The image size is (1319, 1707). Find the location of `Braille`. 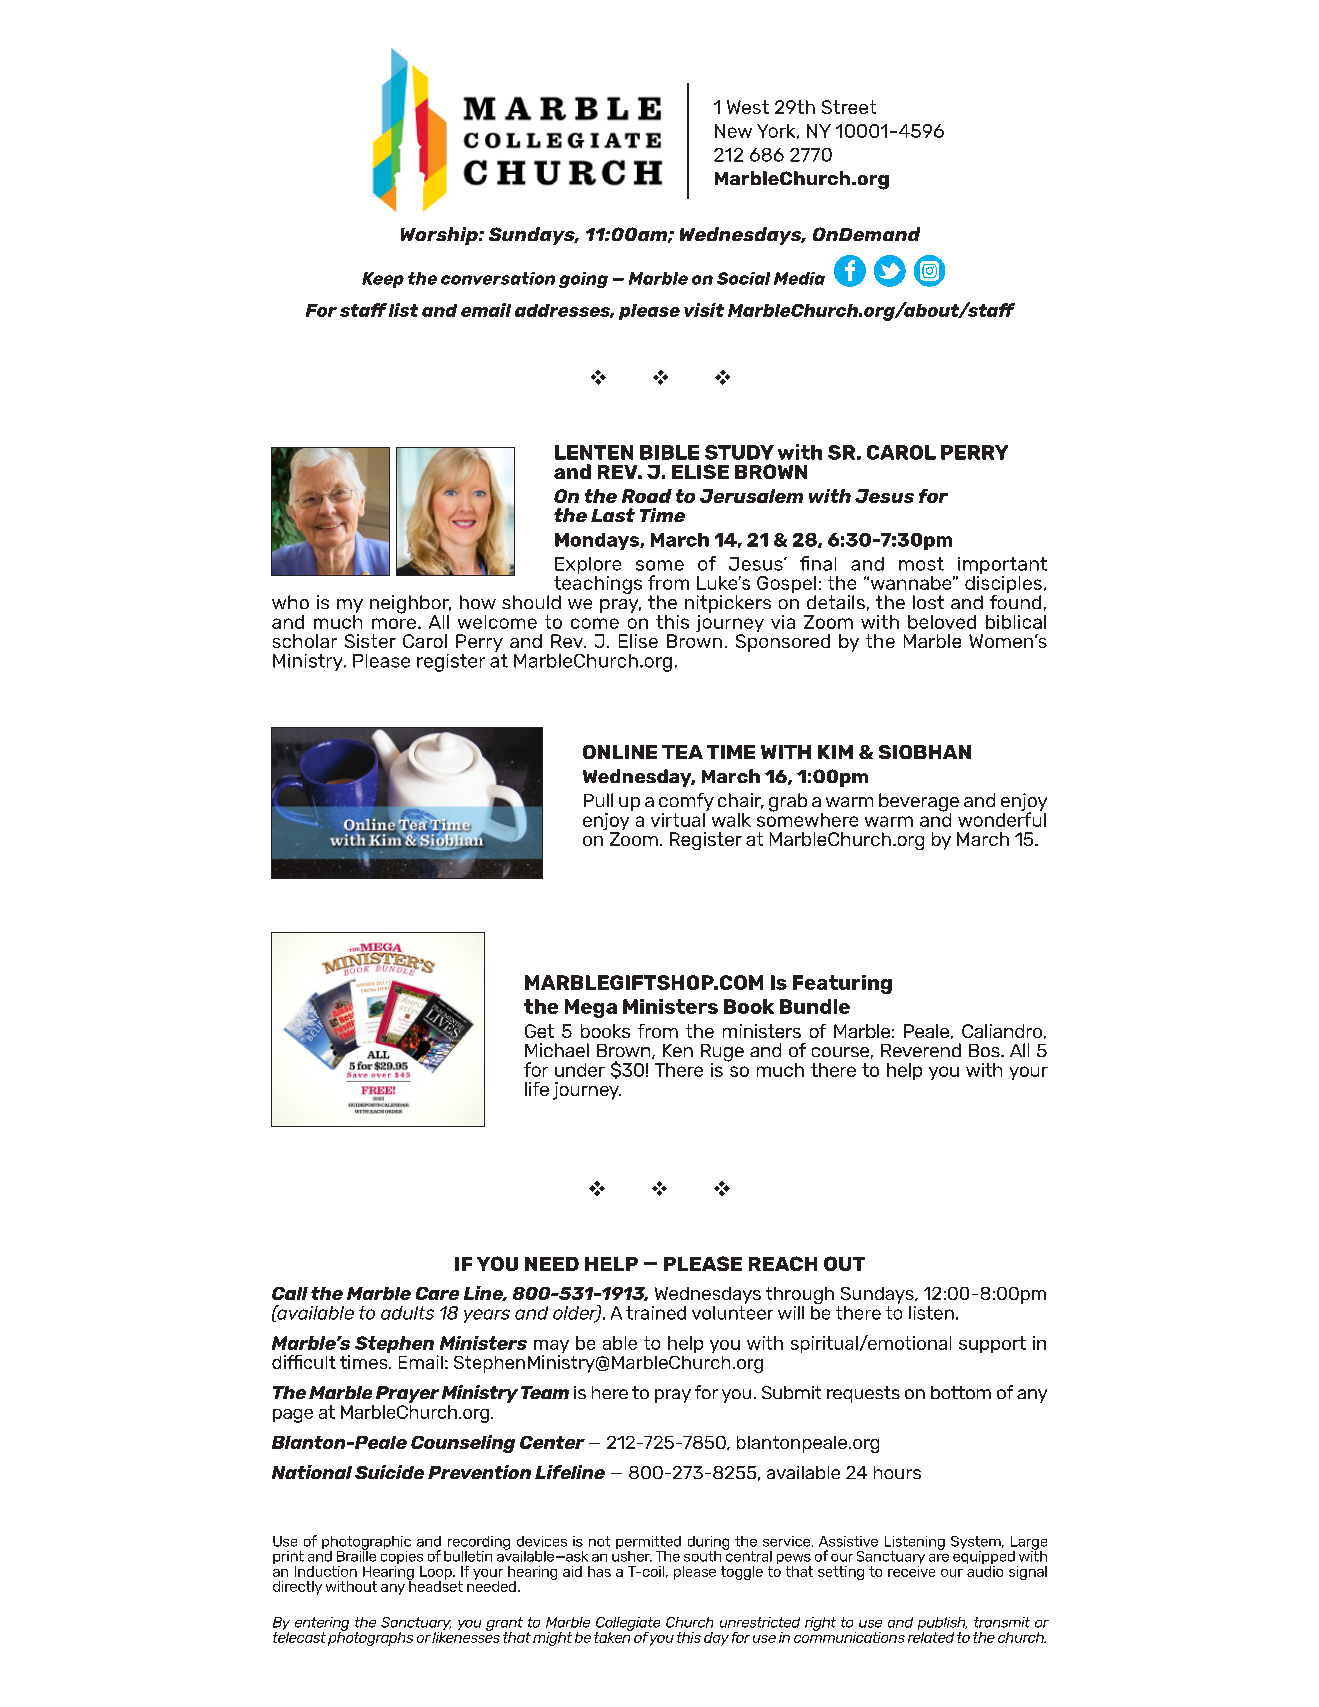

Braille is located at coordinates (356, 1555).
